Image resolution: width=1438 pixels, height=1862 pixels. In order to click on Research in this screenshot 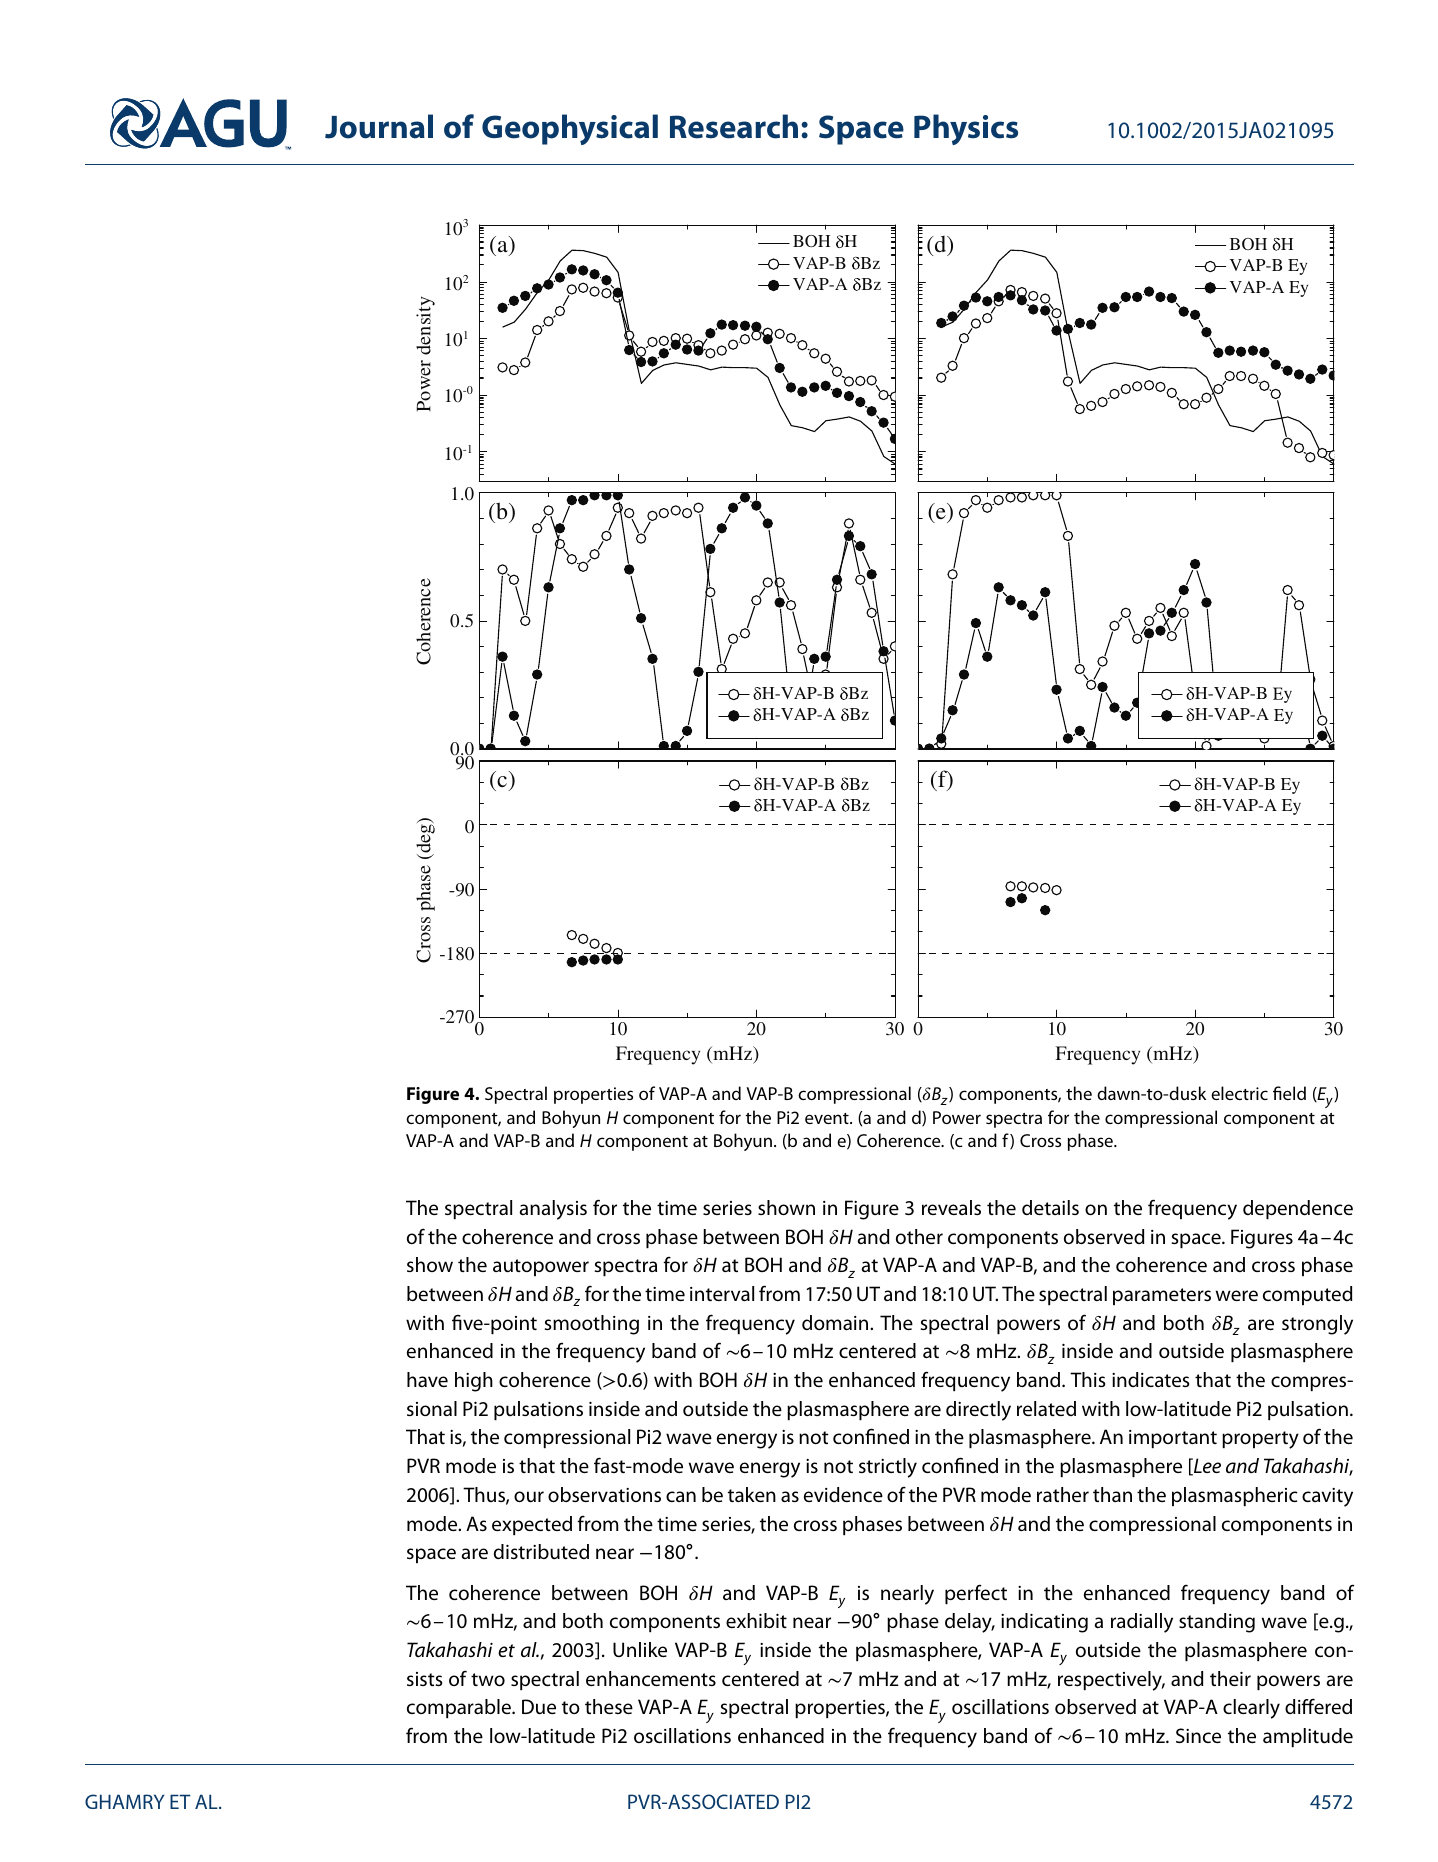, I will do `click(734, 126)`.
